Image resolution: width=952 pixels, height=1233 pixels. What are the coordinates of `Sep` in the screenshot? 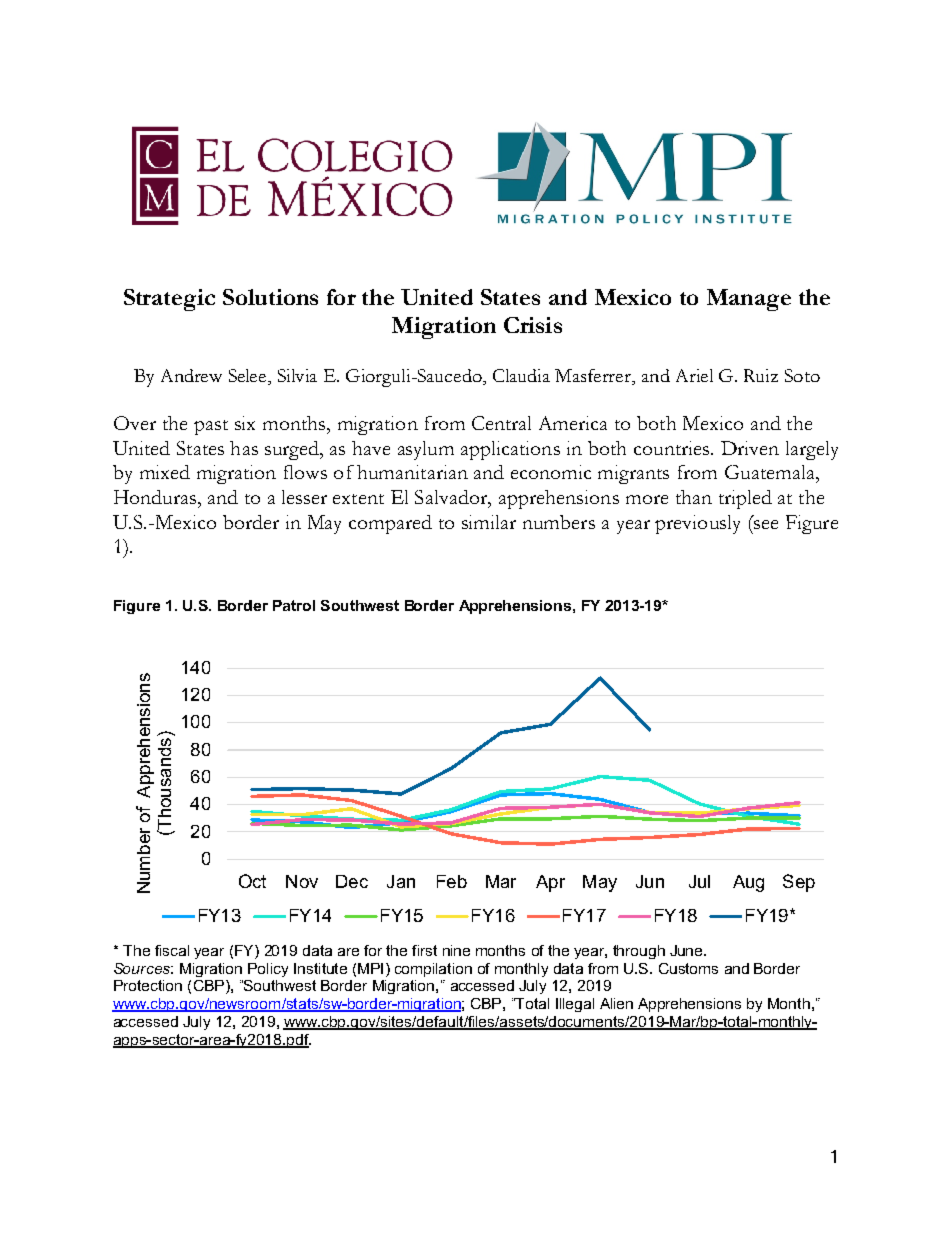 It's located at (799, 883).
